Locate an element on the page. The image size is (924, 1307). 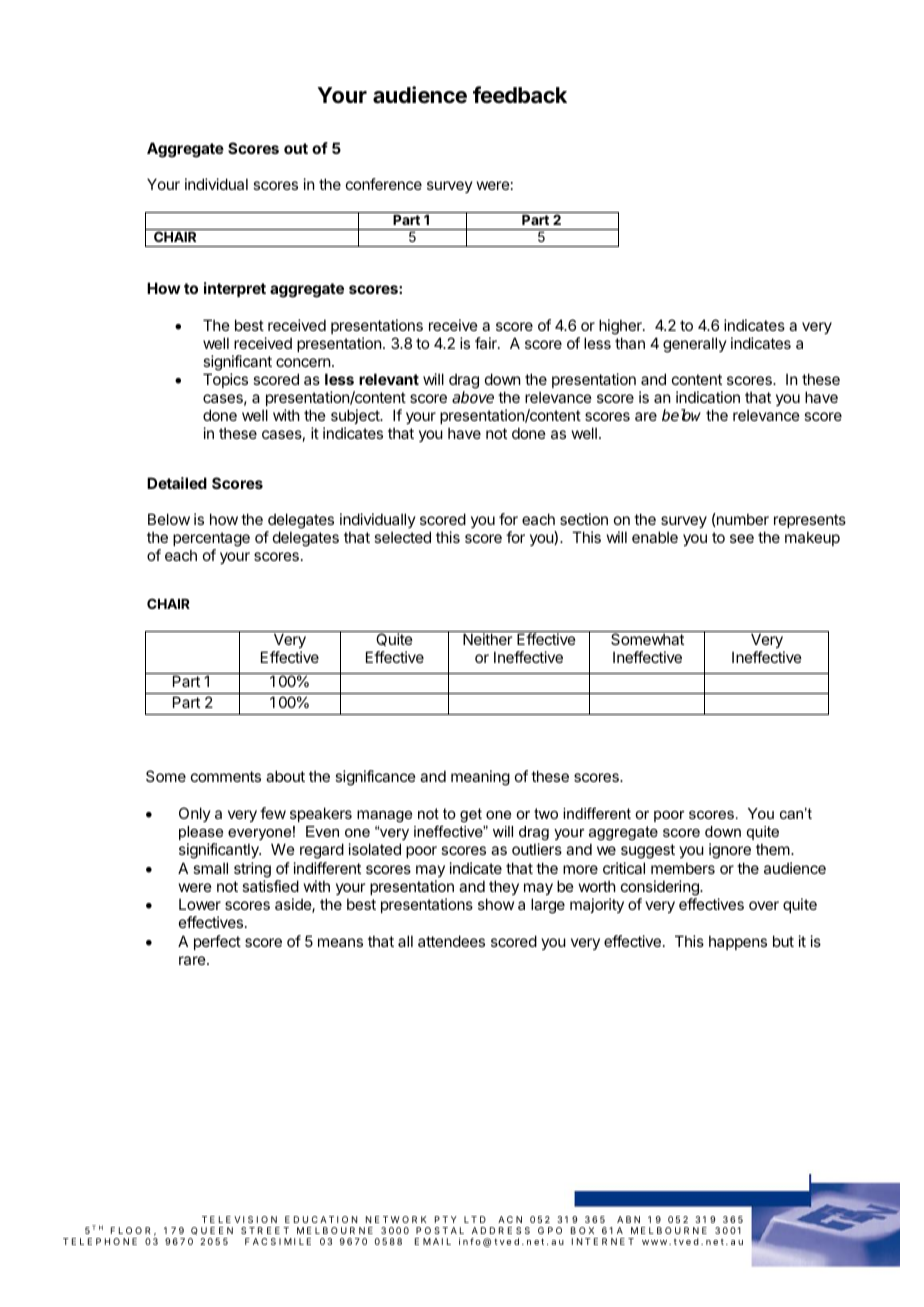
generally is located at coordinates (695, 345).
